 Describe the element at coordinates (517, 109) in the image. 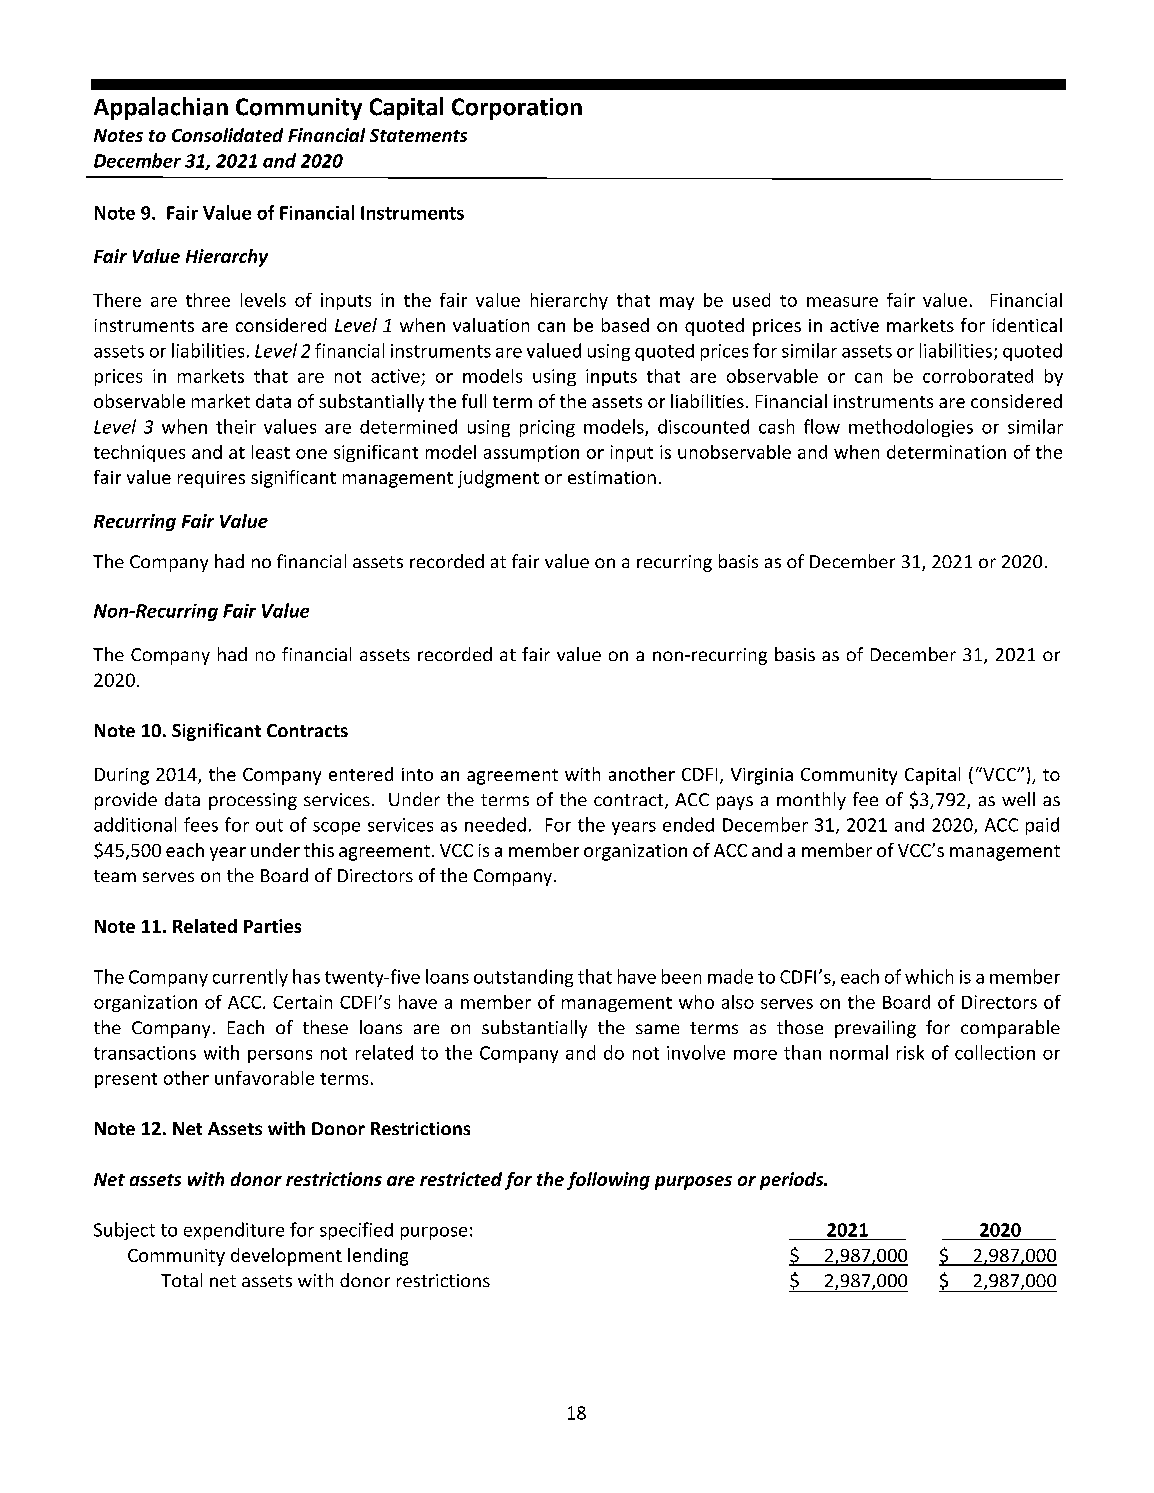

I see `Corporation` at that location.
